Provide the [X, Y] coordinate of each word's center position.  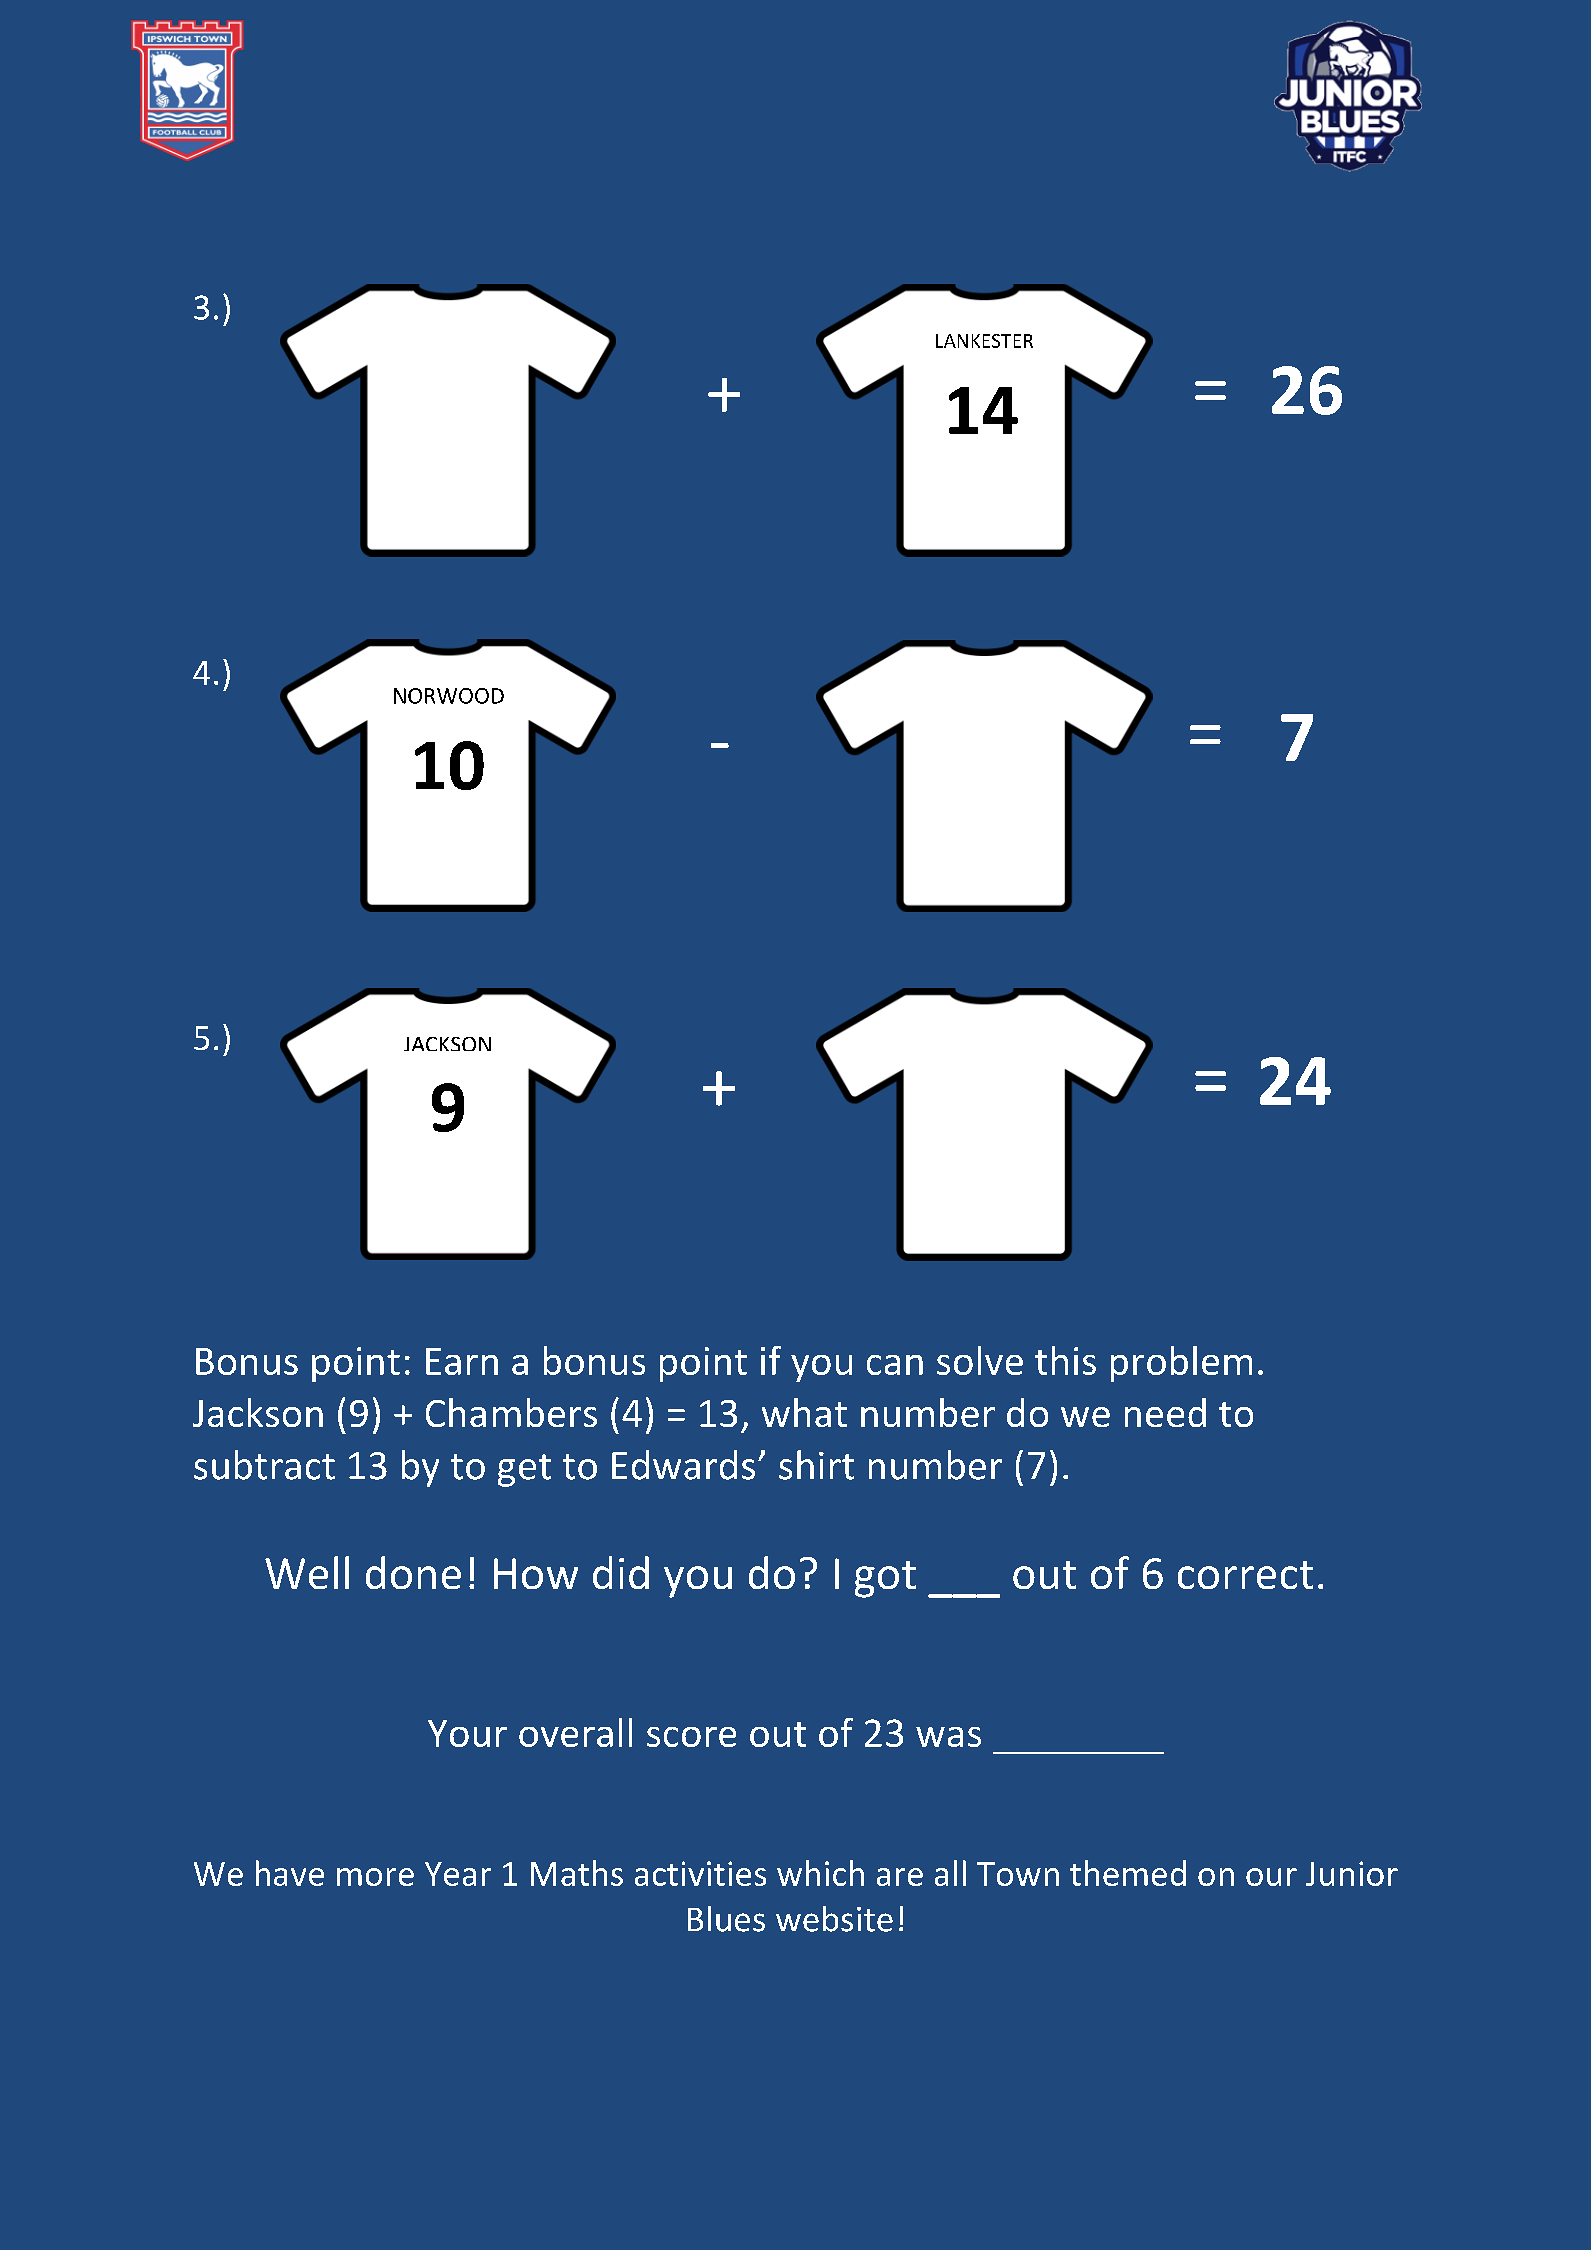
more [375, 1877]
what [804, 1412]
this [1065, 1360]
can [895, 1365]
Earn [462, 1361]
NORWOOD [449, 696]
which [820, 1873]
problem [1181, 1364]
